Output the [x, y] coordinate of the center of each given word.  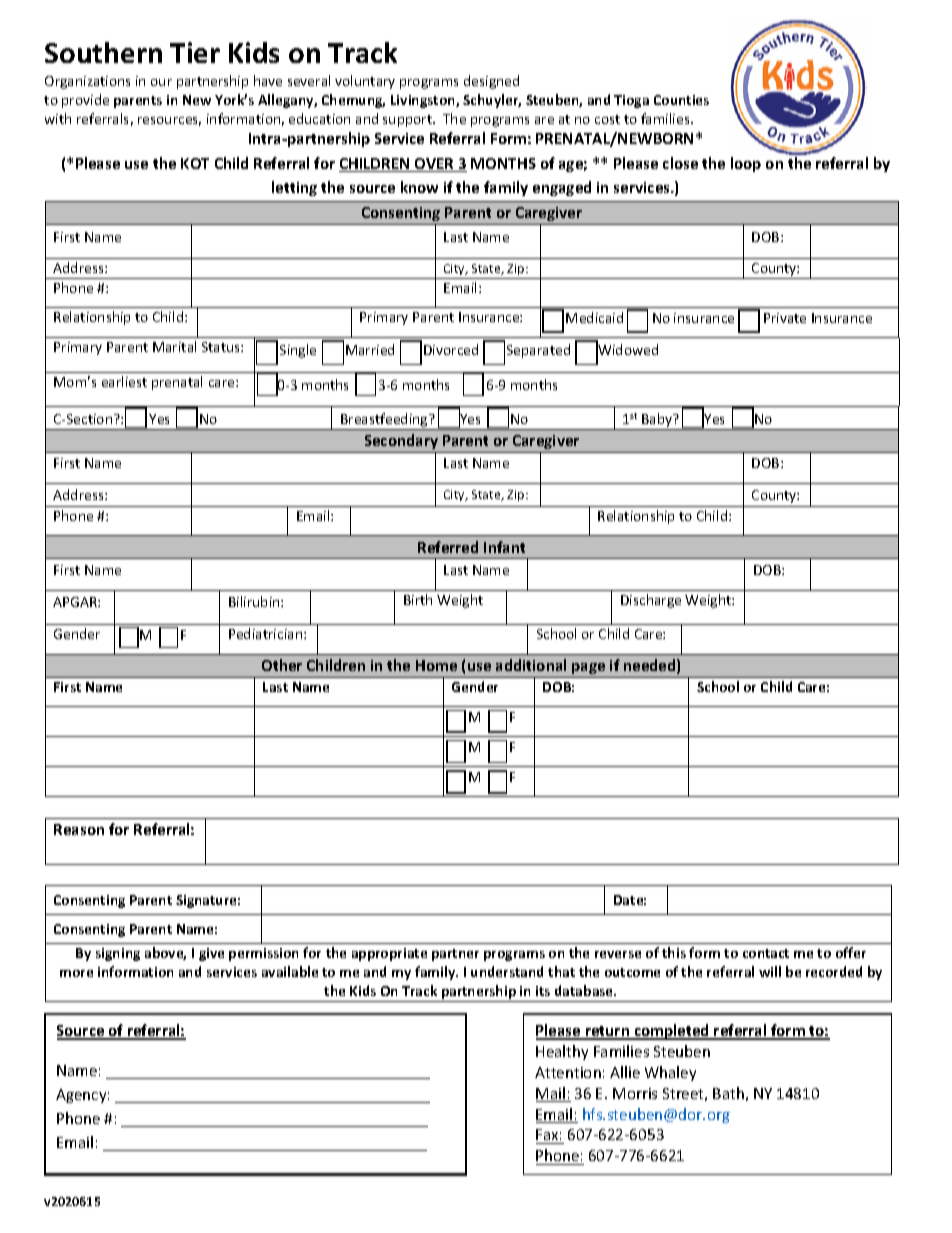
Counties [681, 100]
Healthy [562, 1052]
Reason [79, 829]
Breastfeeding [384, 421]
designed [491, 82]
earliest [124, 381]
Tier [195, 52]
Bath [728, 1093]
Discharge [651, 601]
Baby [657, 421]
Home [436, 665]
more [76, 973]
